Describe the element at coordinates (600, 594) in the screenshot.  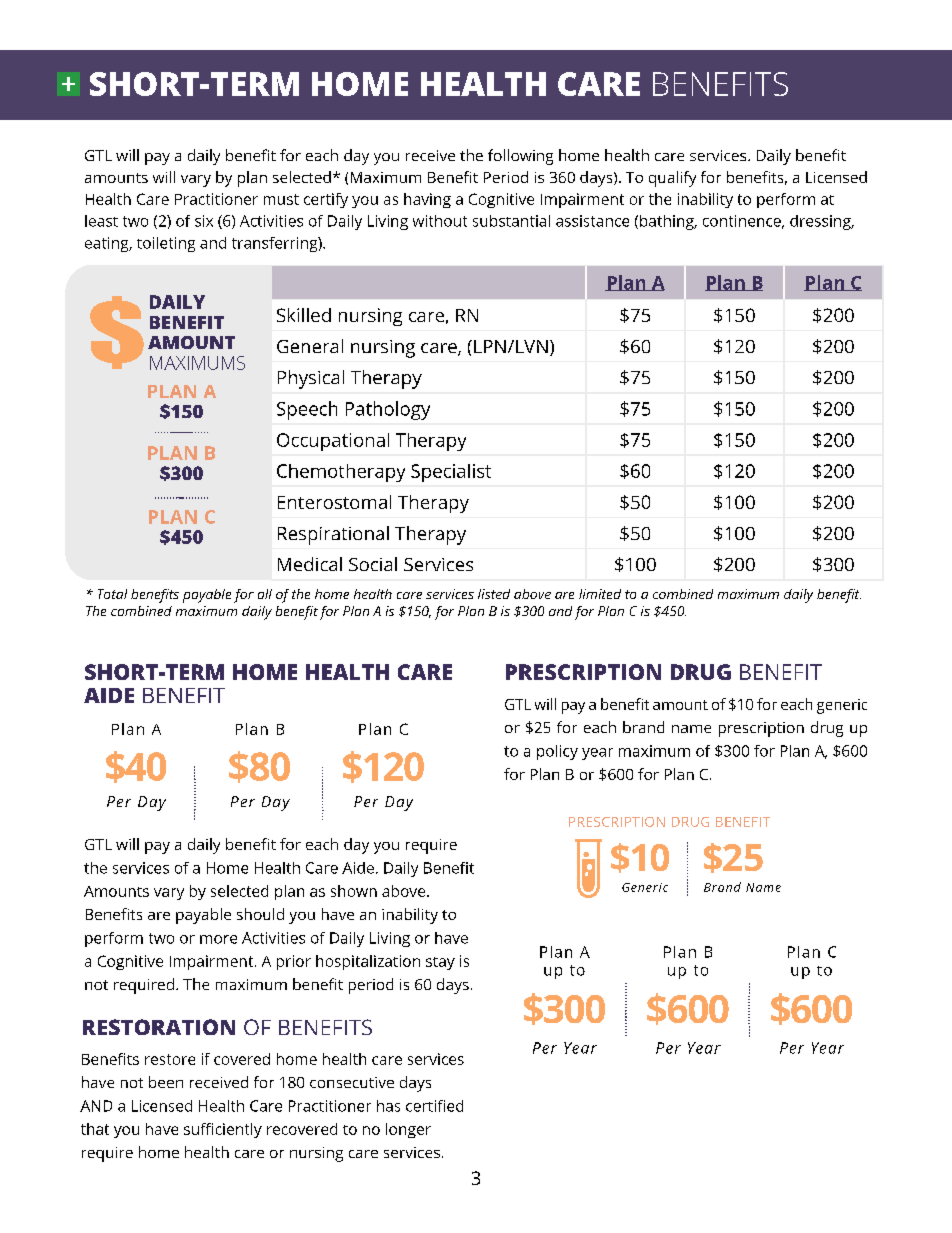
I see `limited` at that location.
